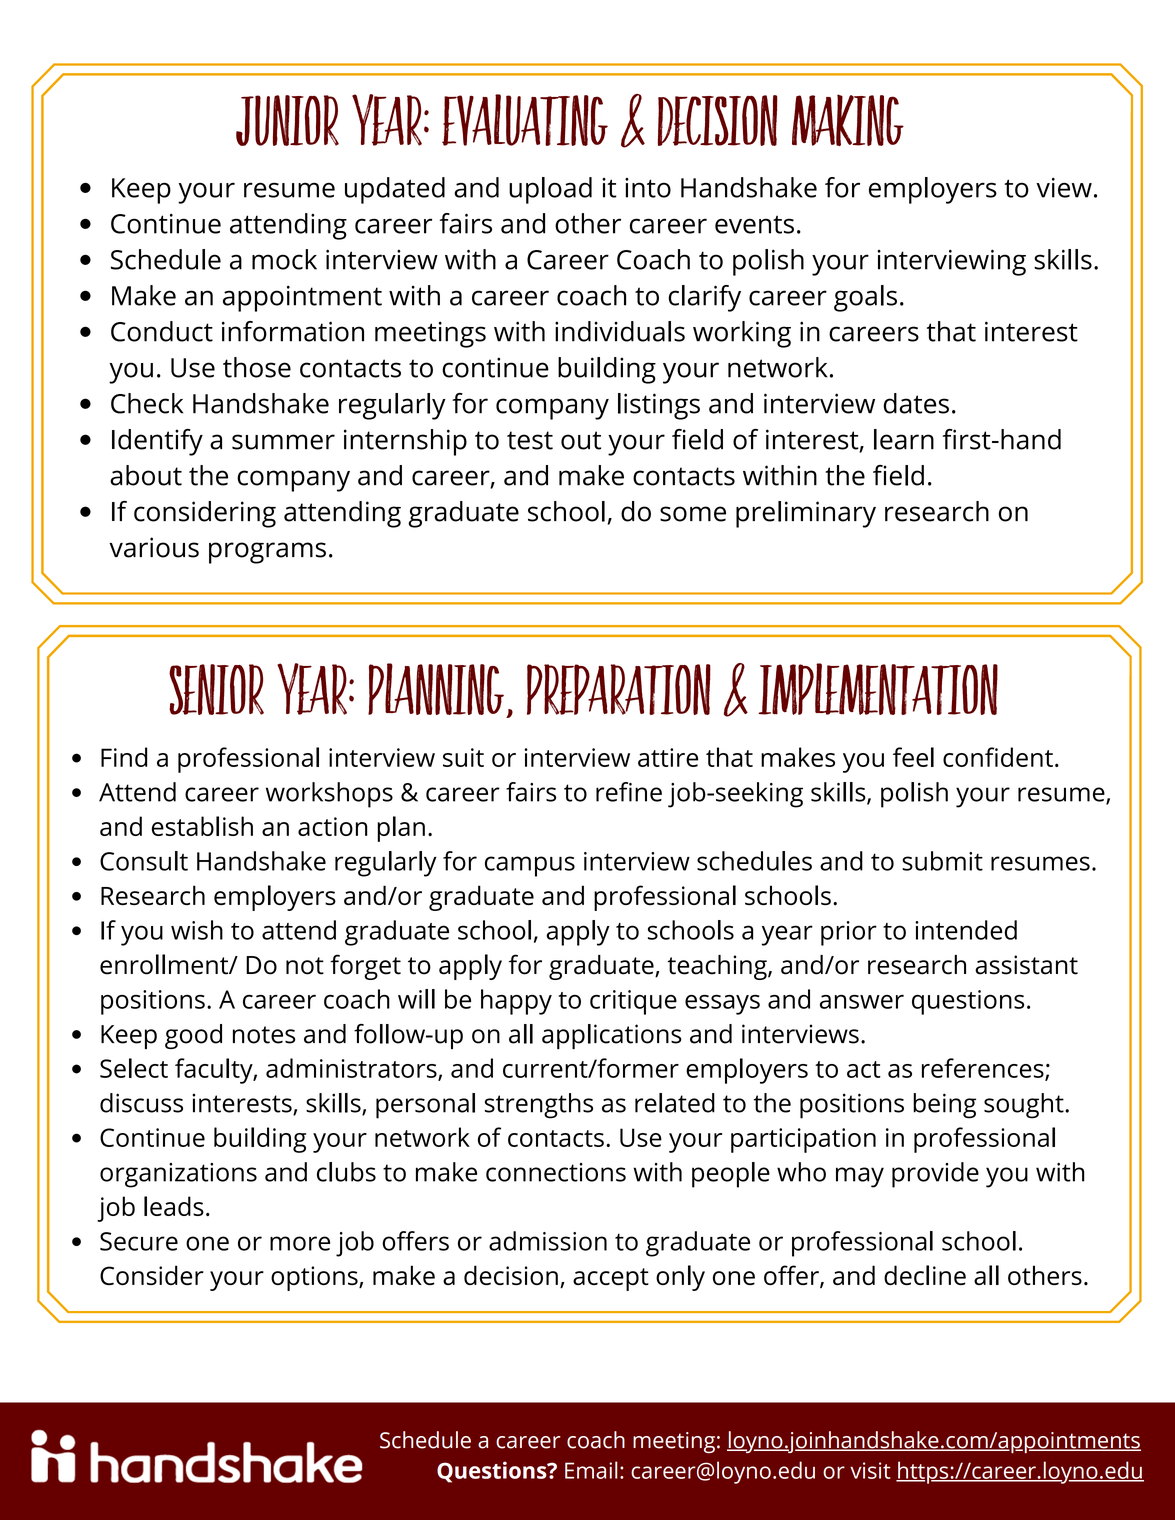  What do you see at coordinates (550, 190) in the screenshot?
I see `upload` at bounding box center [550, 190].
